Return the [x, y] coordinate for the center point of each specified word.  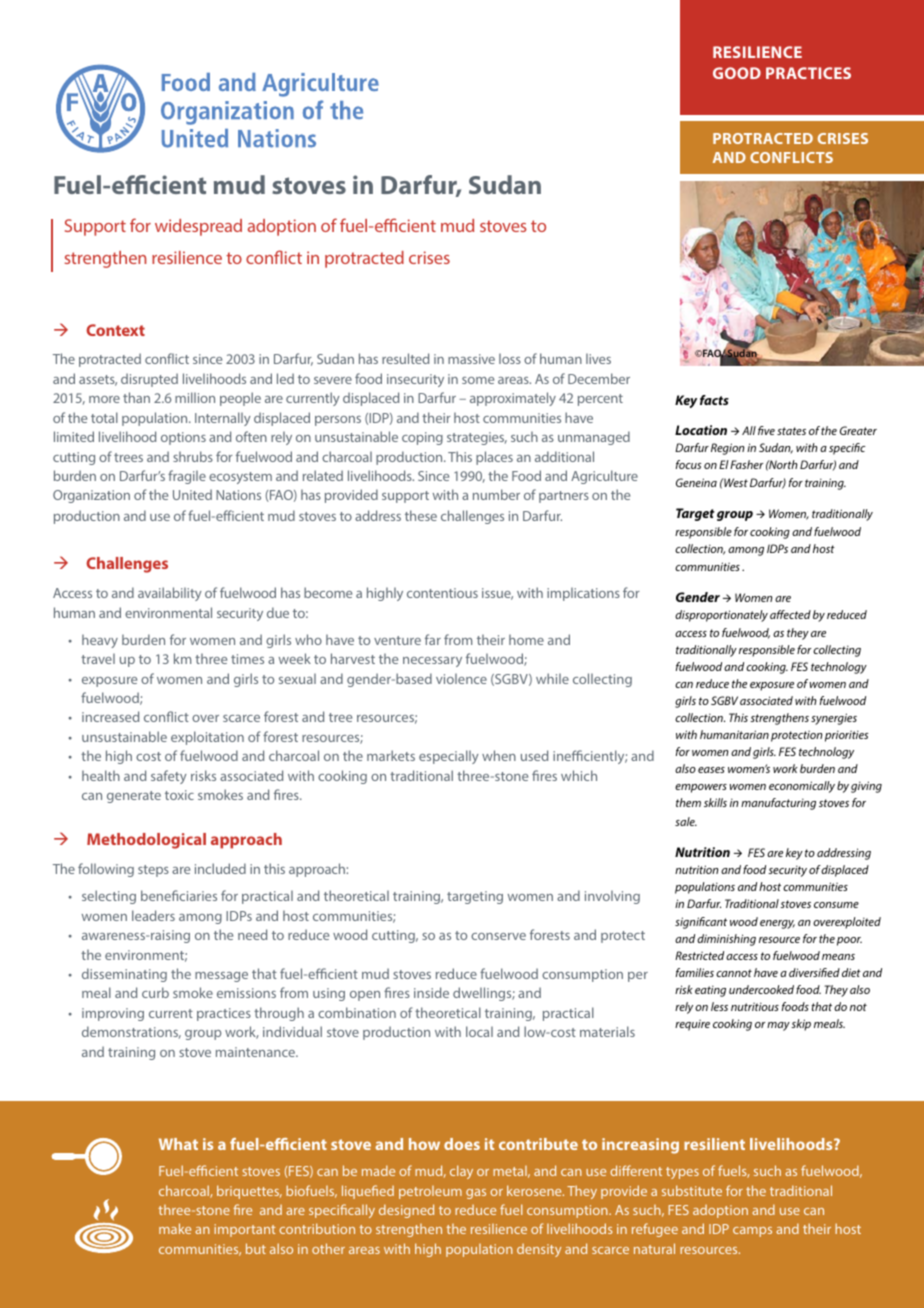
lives [598, 358]
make [175, 1228]
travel [98, 658]
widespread [198, 227]
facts [714, 400]
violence [461, 678]
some [478, 380]
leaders [153, 915]
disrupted [149, 380]
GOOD [737, 73]
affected [790, 614]
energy [777, 924]
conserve [498, 936]
